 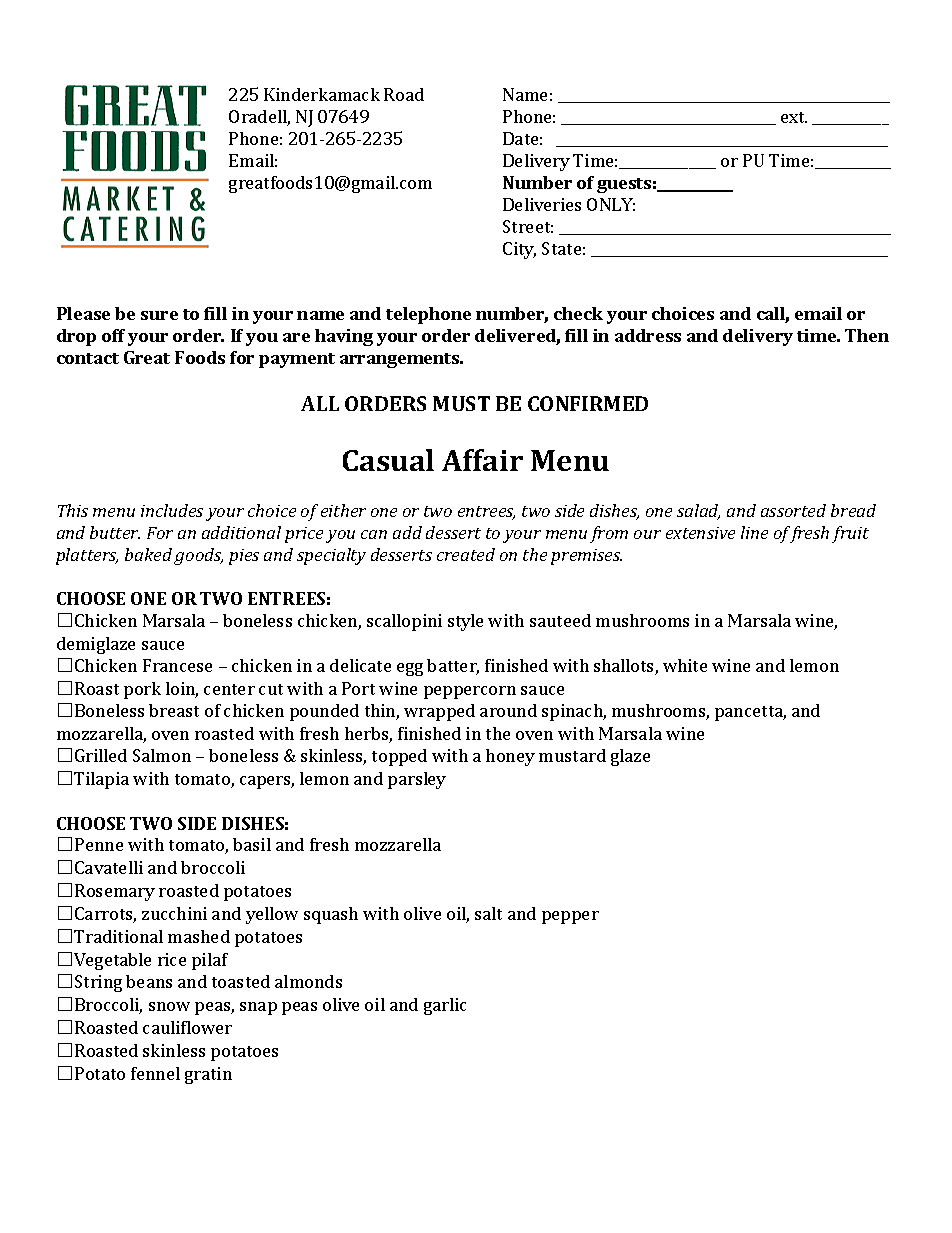 I want to click on Then, so click(x=867, y=335).
